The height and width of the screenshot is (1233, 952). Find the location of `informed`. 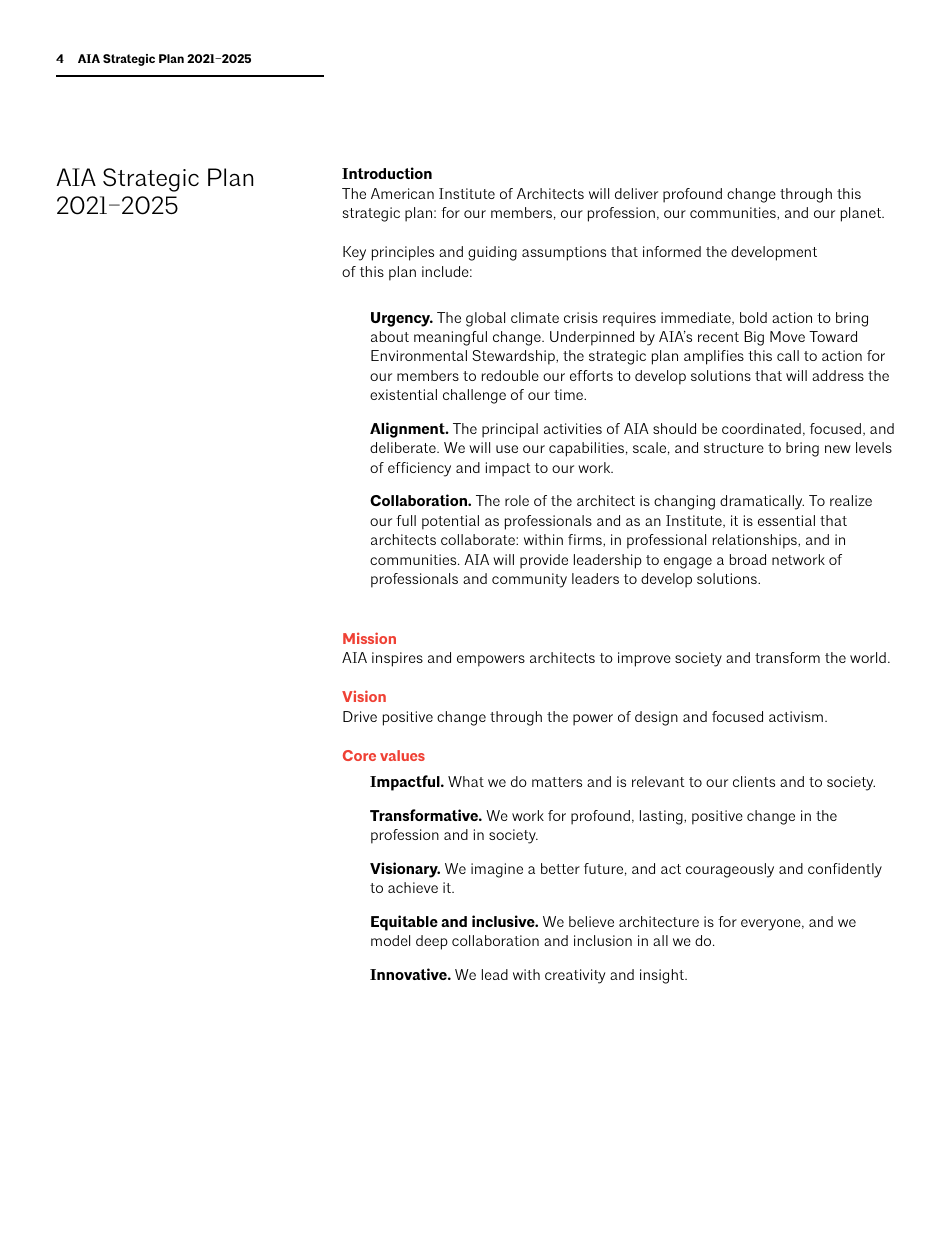

informed is located at coordinates (672, 251).
